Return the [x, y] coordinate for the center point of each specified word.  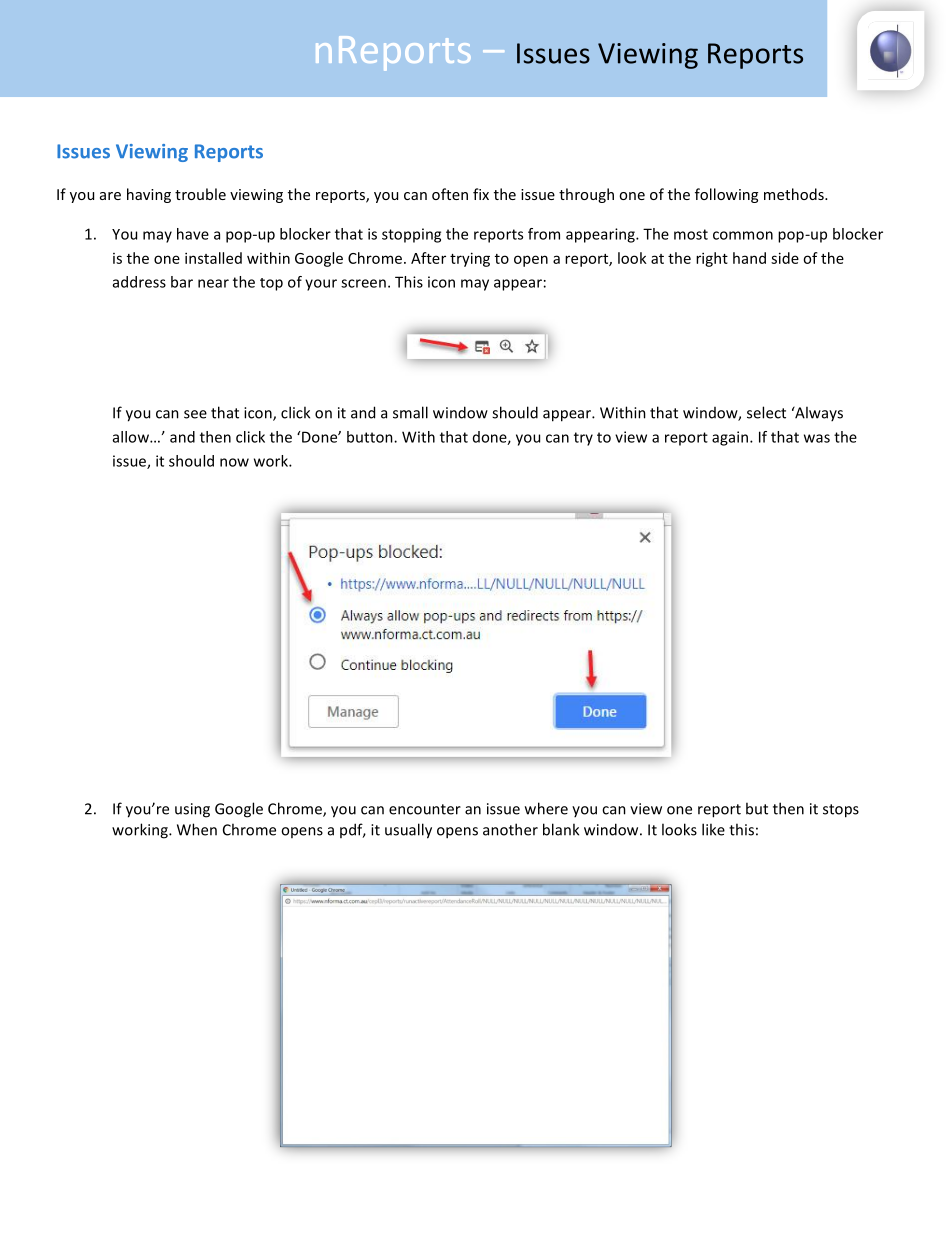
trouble [200, 194]
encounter [425, 809]
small [410, 412]
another [510, 829]
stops [841, 811]
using [192, 810]
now [234, 462]
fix [481, 194]
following [726, 195]
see [195, 414]
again [731, 438]
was [817, 438]
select [766, 412]
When [197, 829]
